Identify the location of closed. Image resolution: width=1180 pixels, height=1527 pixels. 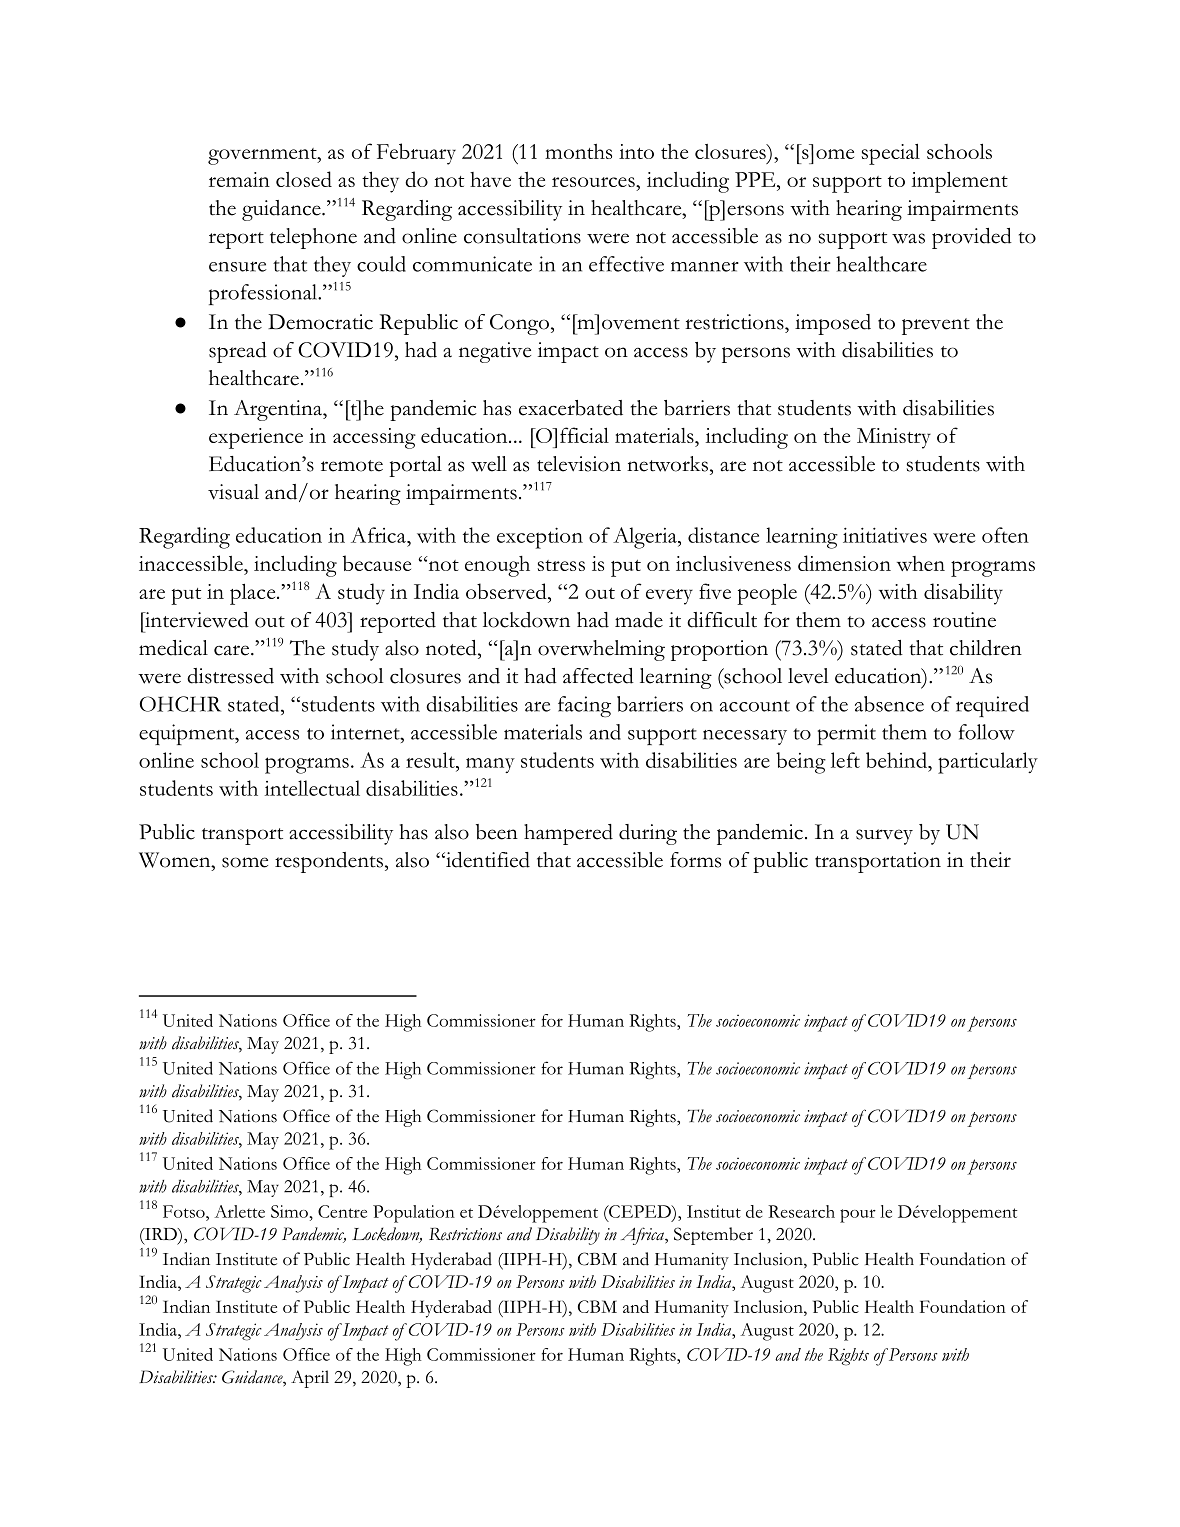
(304, 179).
